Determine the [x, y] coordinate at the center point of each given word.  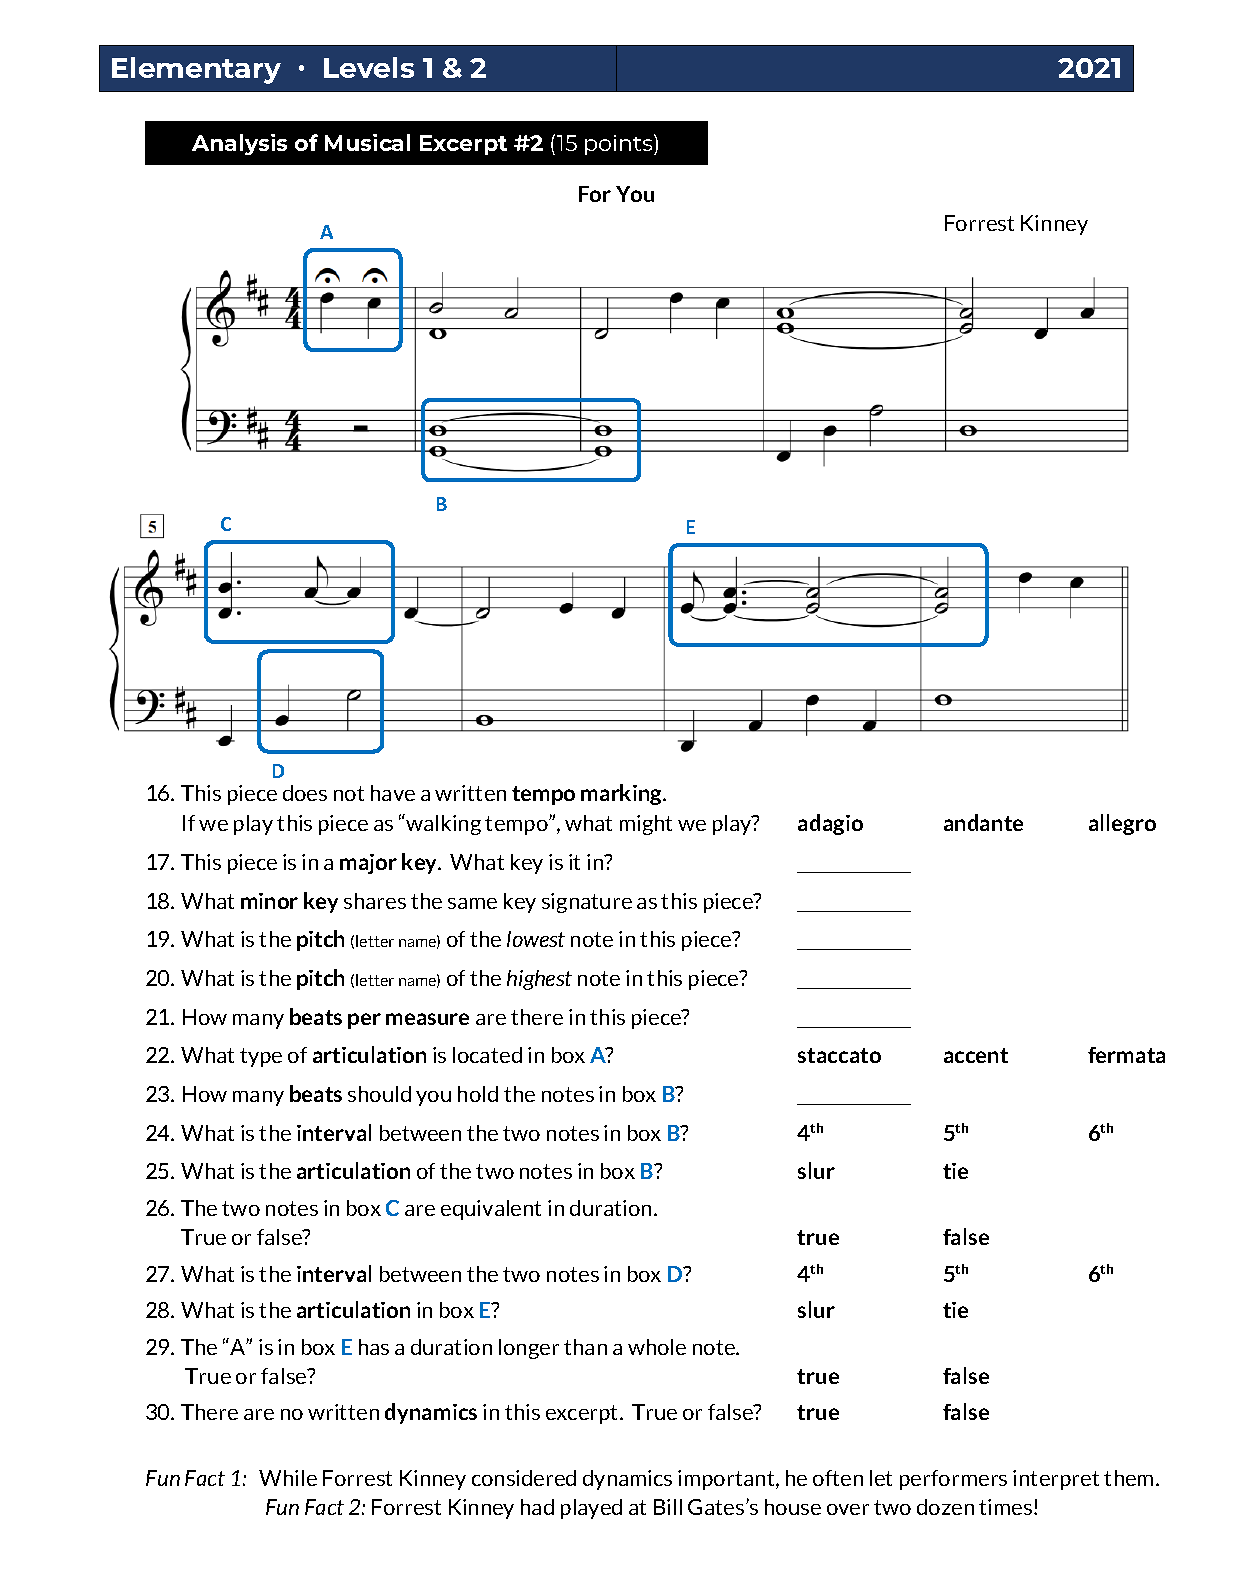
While [288, 1478]
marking [623, 794]
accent [976, 1055]
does [305, 793]
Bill [668, 1507]
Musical [367, 142]
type [261, 1057]
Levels [369, 67]
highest [539, 980]
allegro [1122, 824]
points [620, 144]
